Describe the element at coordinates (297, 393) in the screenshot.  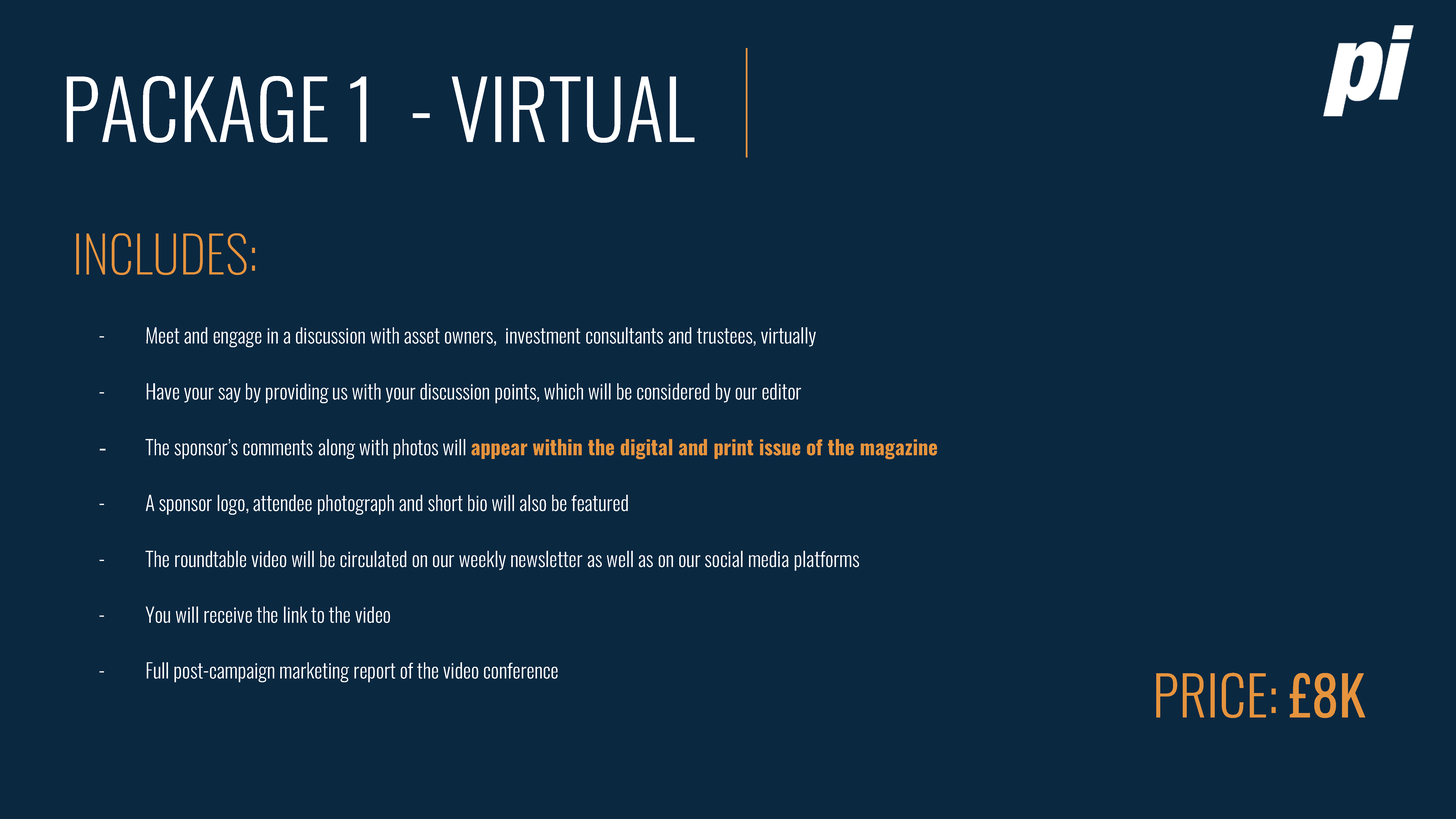
I see `providing` at that location.
